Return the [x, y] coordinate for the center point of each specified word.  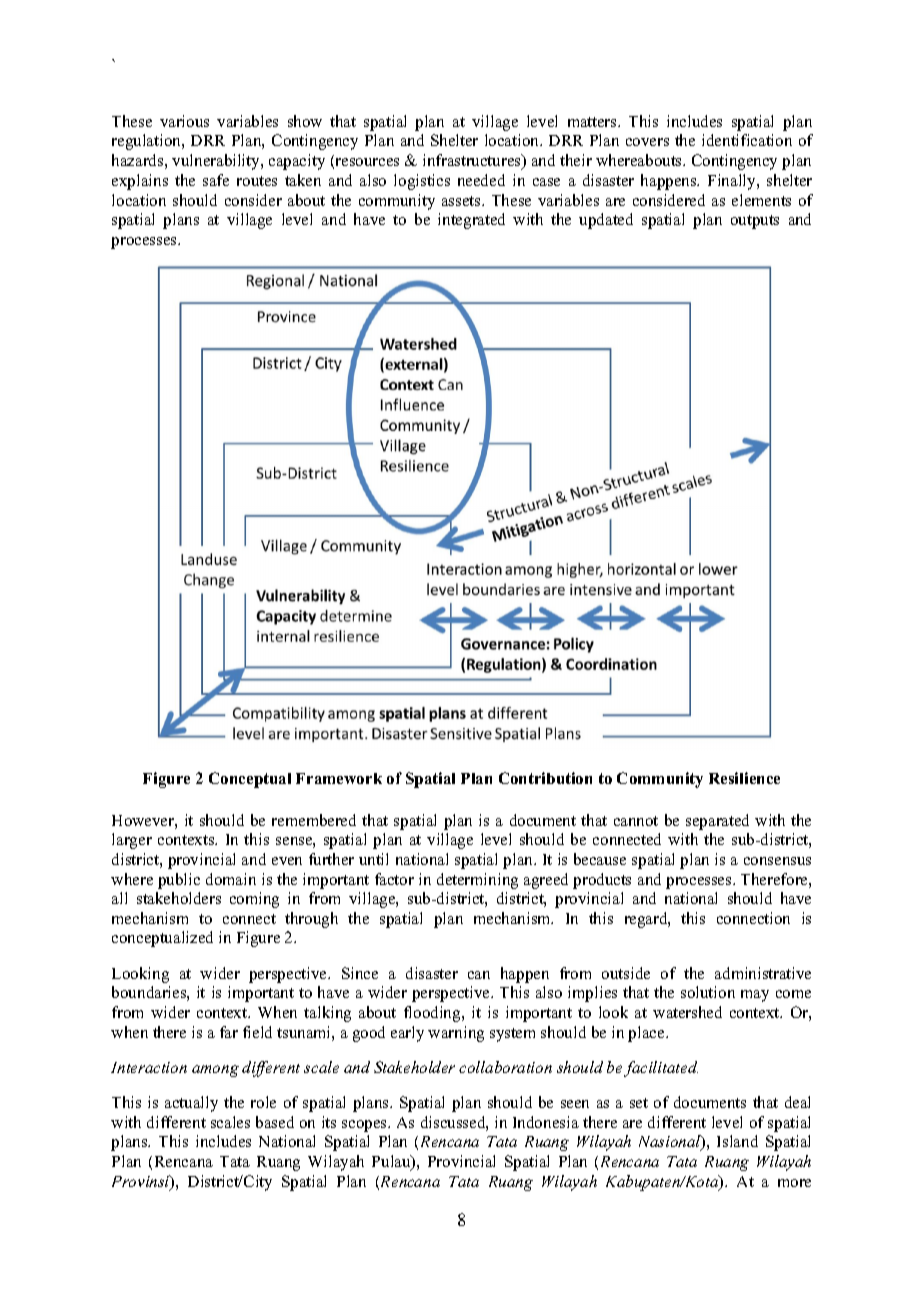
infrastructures [473, 161]
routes [257, 181]
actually [191, 1104]
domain [231, 879]
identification [747, 140]
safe [216, 180]
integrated [471, 221]
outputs [755, 222]
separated [717, 822]
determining [477, 881]
